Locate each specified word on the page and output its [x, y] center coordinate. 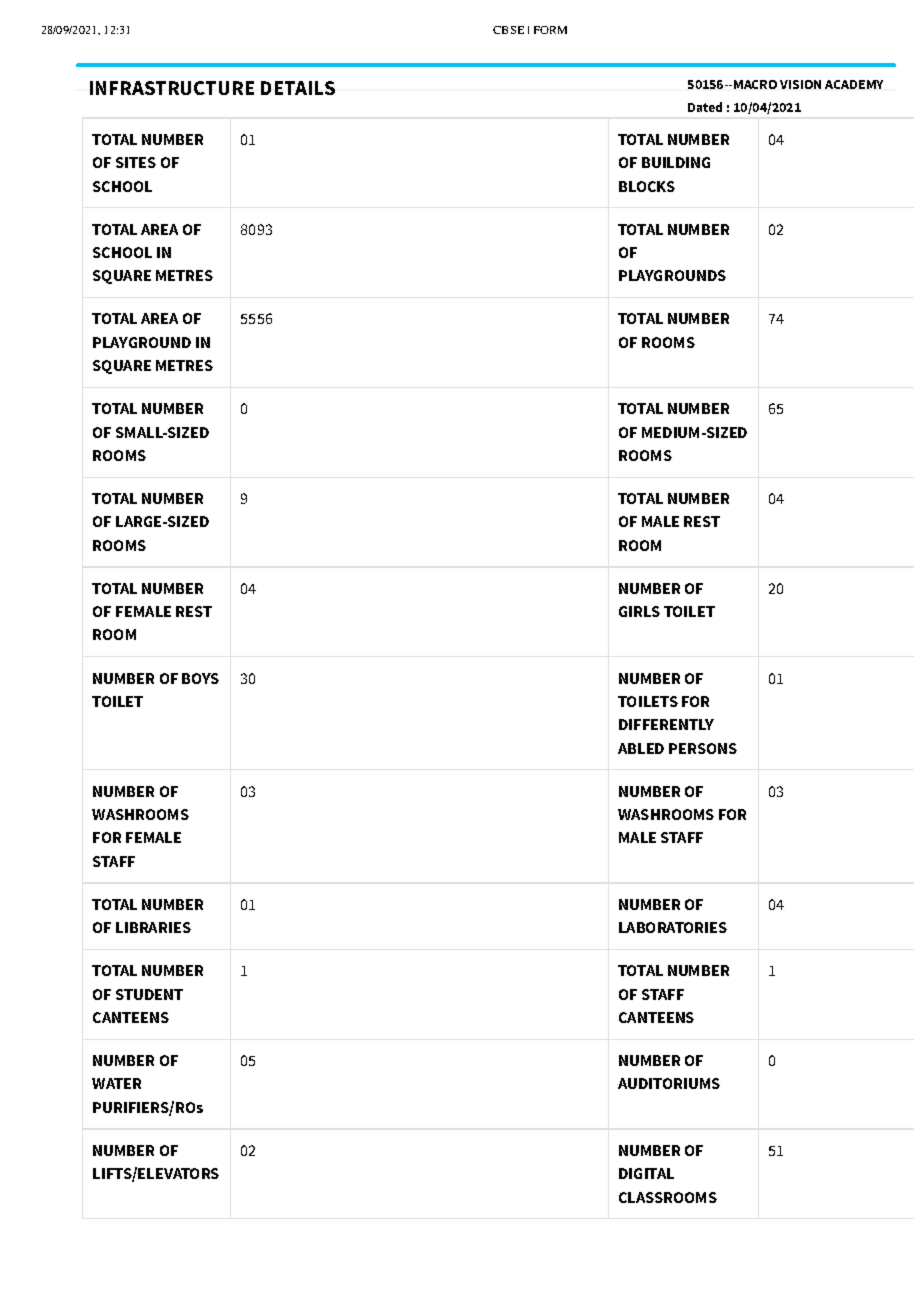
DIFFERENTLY [666, 724]
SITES [136, 162]
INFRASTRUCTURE [172, 88]
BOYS [200, 678]
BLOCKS [647, 186]
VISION [800, 84]
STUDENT [149, 994]
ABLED [641, 748]
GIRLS [639, 611]
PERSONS [703, 748]
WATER [116, 1083]
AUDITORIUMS [669, 1083]
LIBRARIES [153, 927]
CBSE [508, 30]
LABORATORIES [673, 927]
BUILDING [676, 162]
